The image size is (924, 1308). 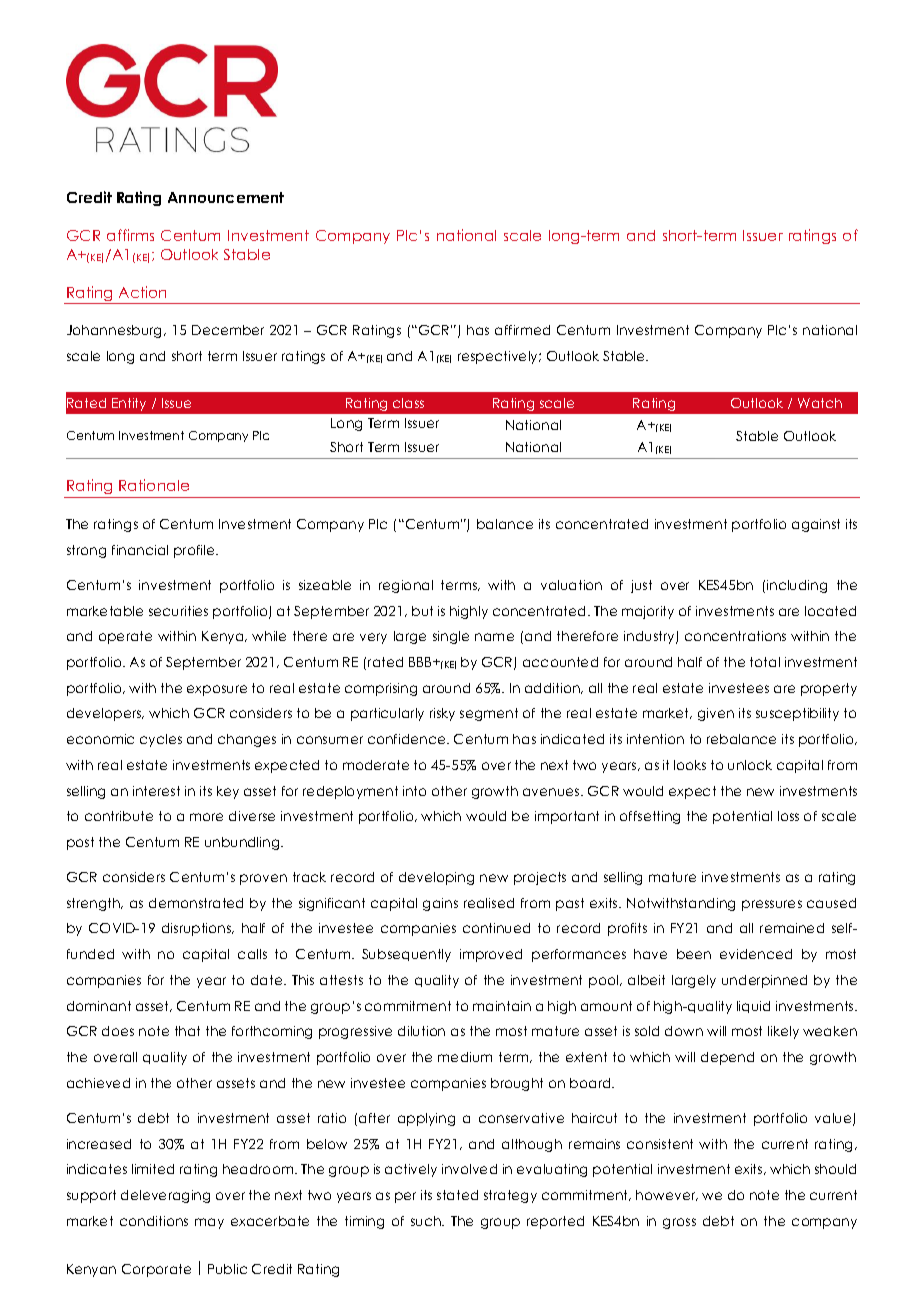 What do you see at coordinates (797, 586) in the screenshot?
I see `including` at bounding box center [797, 586].
